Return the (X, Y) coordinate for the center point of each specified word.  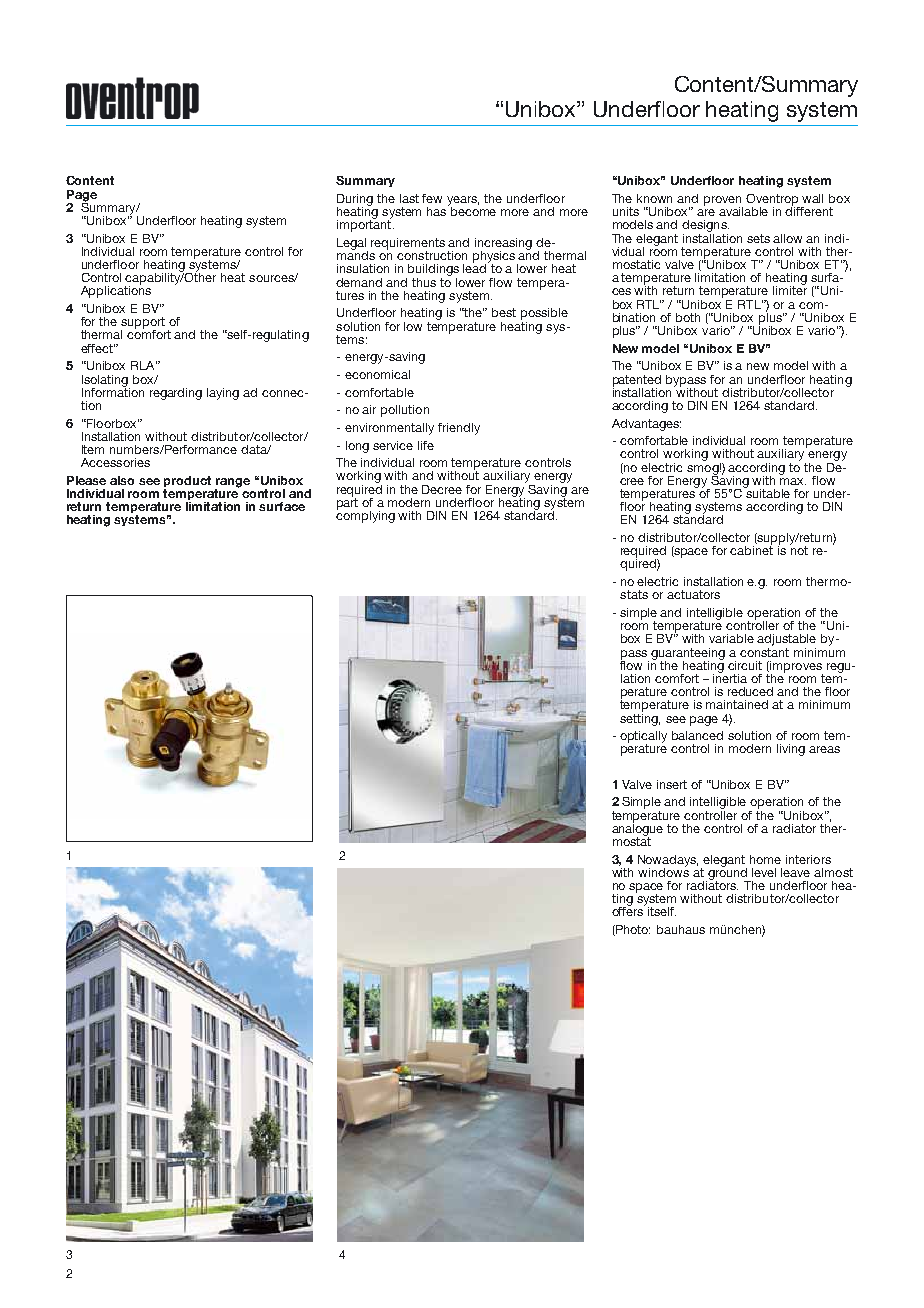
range (232, 484)
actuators (693, 594)
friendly (459, 429)
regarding (176, 394)
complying (365, 515)
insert (672, 784)
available (743, 211)
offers (628, 910)
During (355, 201)
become (473, 211)
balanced (697, 735)
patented (637, 381)
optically (643, 738)
